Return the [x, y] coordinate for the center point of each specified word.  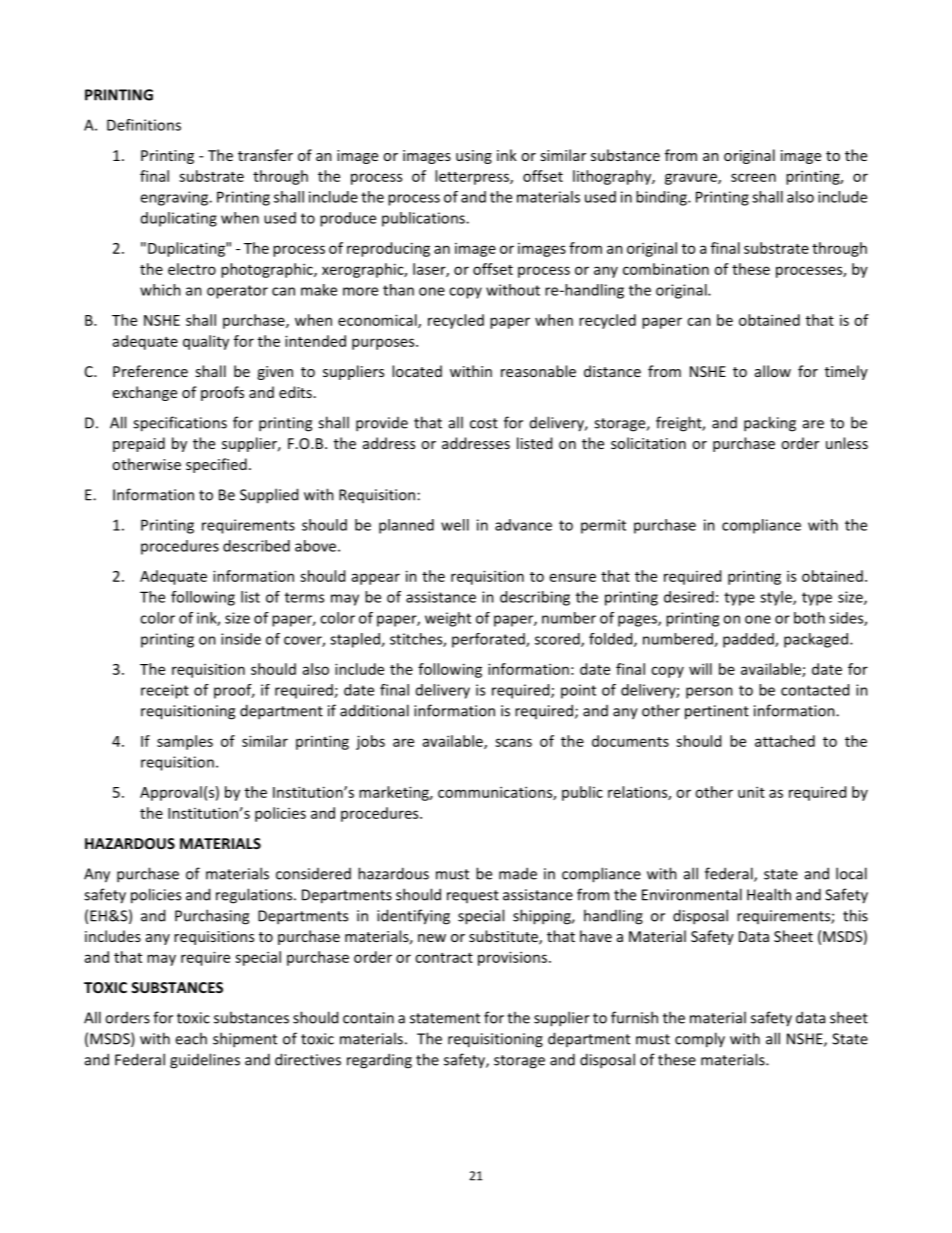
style [777, 598]
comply [700, 1040]
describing [535, 598]
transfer [265, 155]
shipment [245, 1040]
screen [753, 177]
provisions [514, 958]
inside [241, 639]
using [474, 157]
